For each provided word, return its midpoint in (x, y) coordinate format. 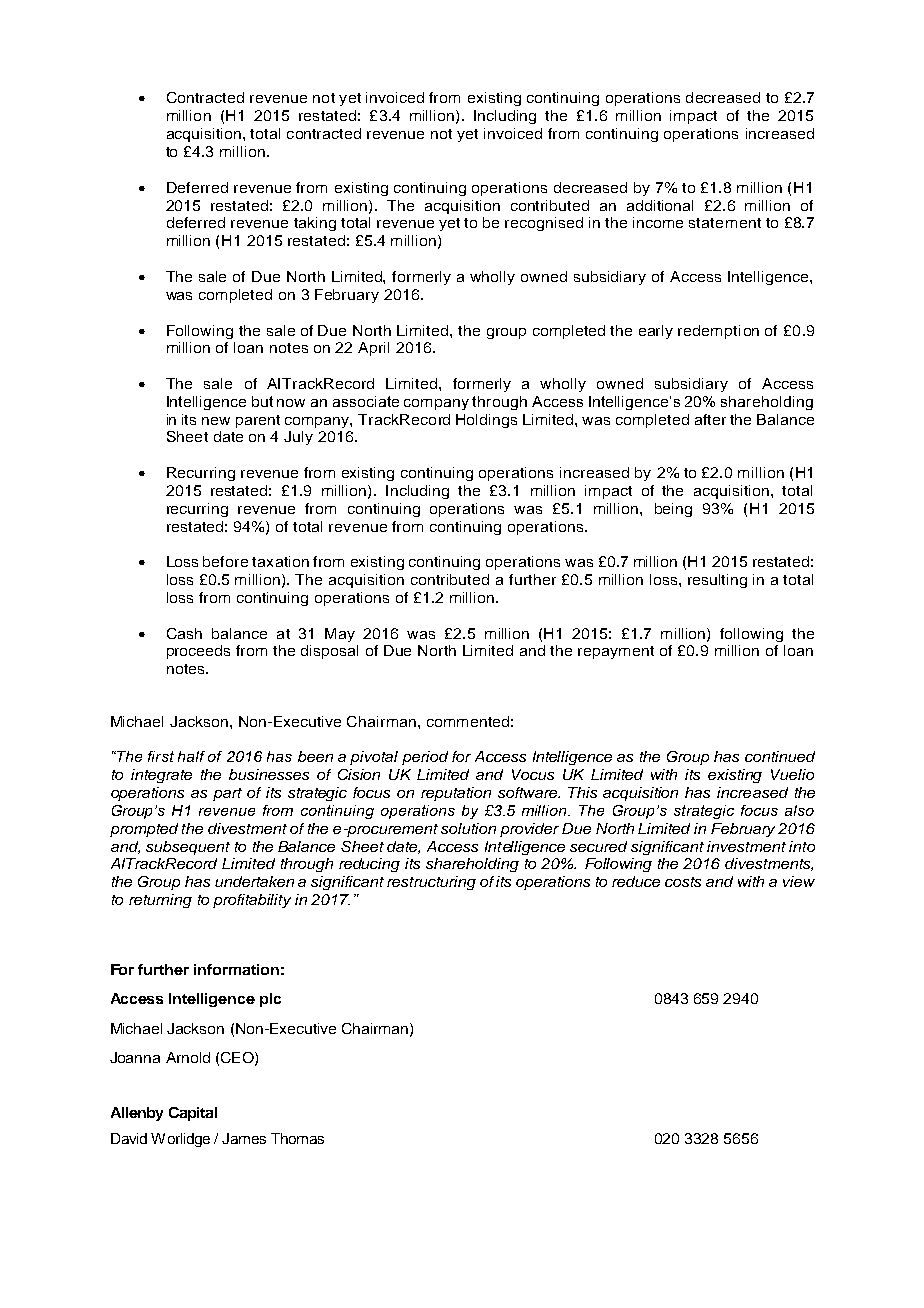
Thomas (297, 1138)
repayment (616, 652)
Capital (193, 1114)
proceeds (198, 652)
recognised (544, 224)
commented (468, 721)
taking (315, 224)
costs (683, 882)
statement (725, 223)
